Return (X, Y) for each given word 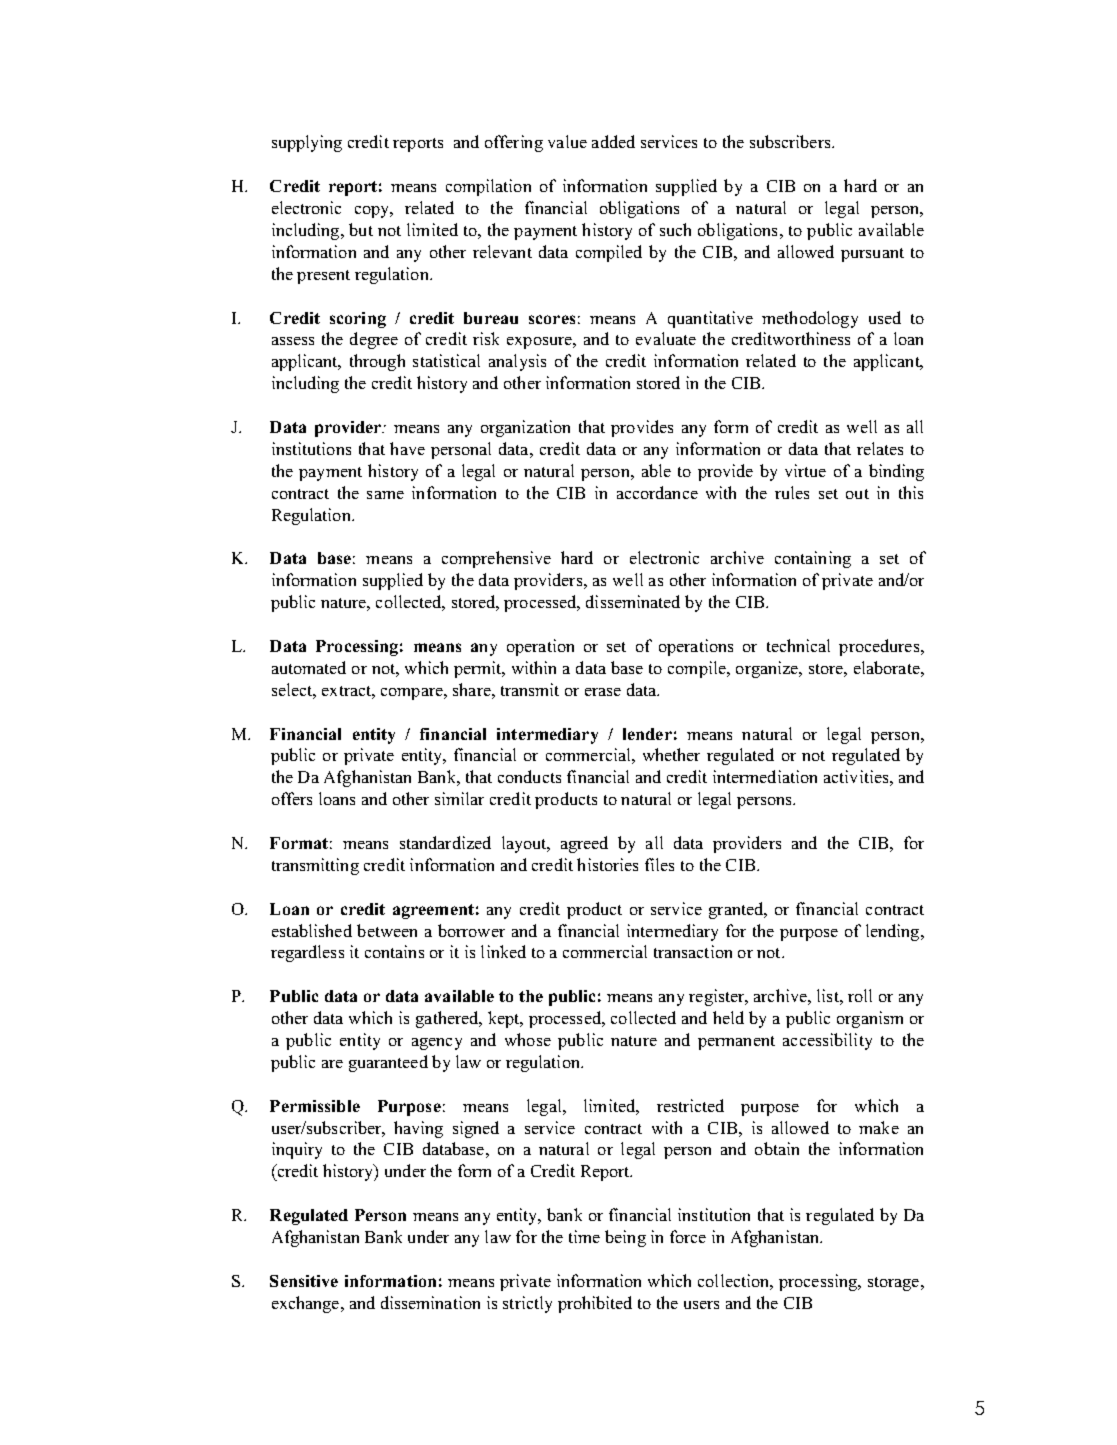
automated (309, 667)
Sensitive (304, 1281)
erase (603, 692)
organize (768, 669)
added (613, 141)
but (361, 229)
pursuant (872, 255)
